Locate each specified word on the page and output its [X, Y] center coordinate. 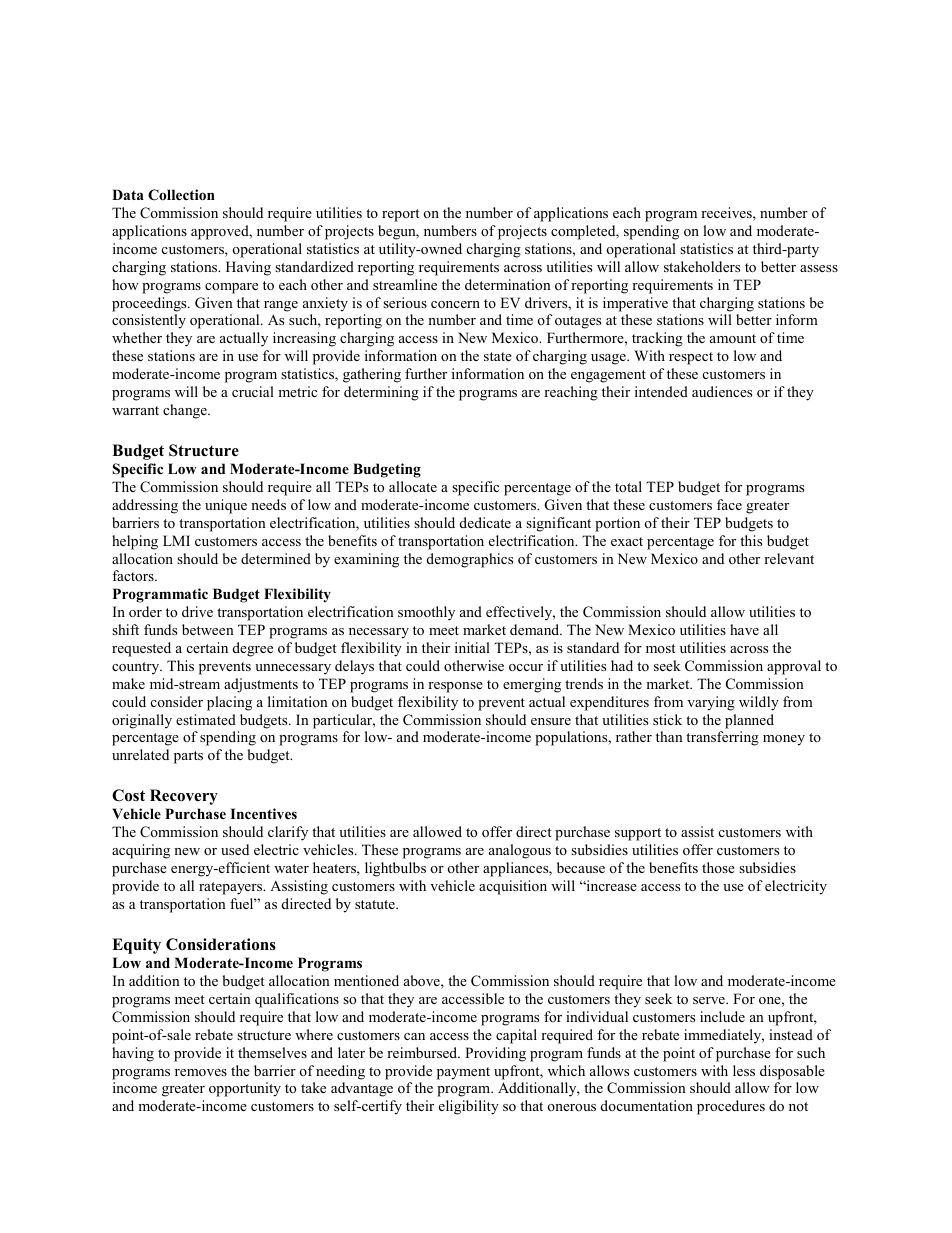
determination [508, 284]
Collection [181, 195]
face [729, 504]
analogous [520, 851]
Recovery [184, 797]
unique [226, 506]
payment [463, 1073]
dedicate [485, 522]
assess [819, 268]
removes [201, 1072]
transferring [722, 738]
